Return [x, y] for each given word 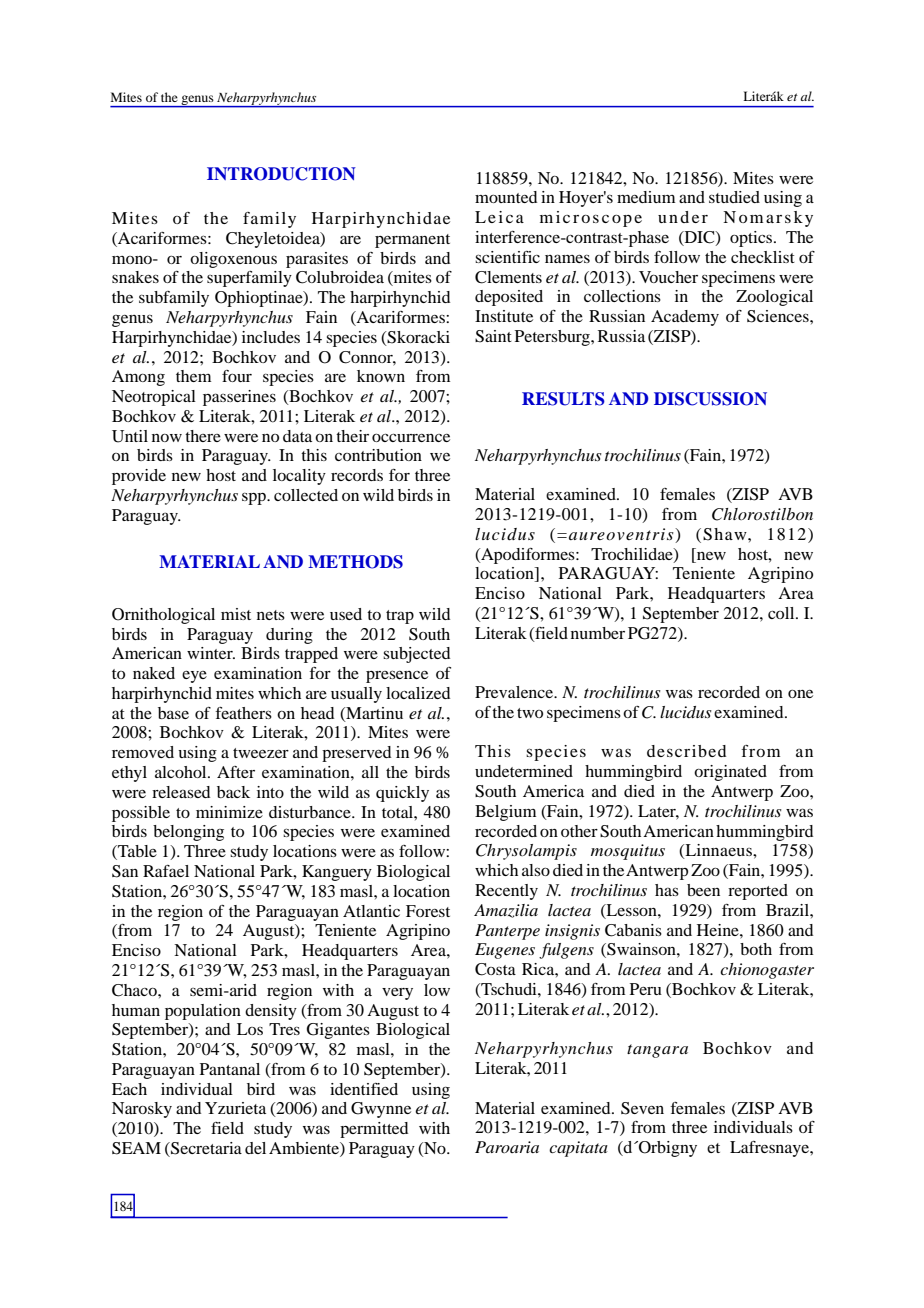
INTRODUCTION [281, 174]
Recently [506, 892]
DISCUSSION [710, 399]
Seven [642, 1108]
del [255, 1148]
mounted [506, 197]
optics [752, 239]
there [203, 436]
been [703, 890]
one [800, 694]
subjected [416, 655]
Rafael [166, 871]
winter [211, 653]
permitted [374, 1130]
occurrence [411, 438]
